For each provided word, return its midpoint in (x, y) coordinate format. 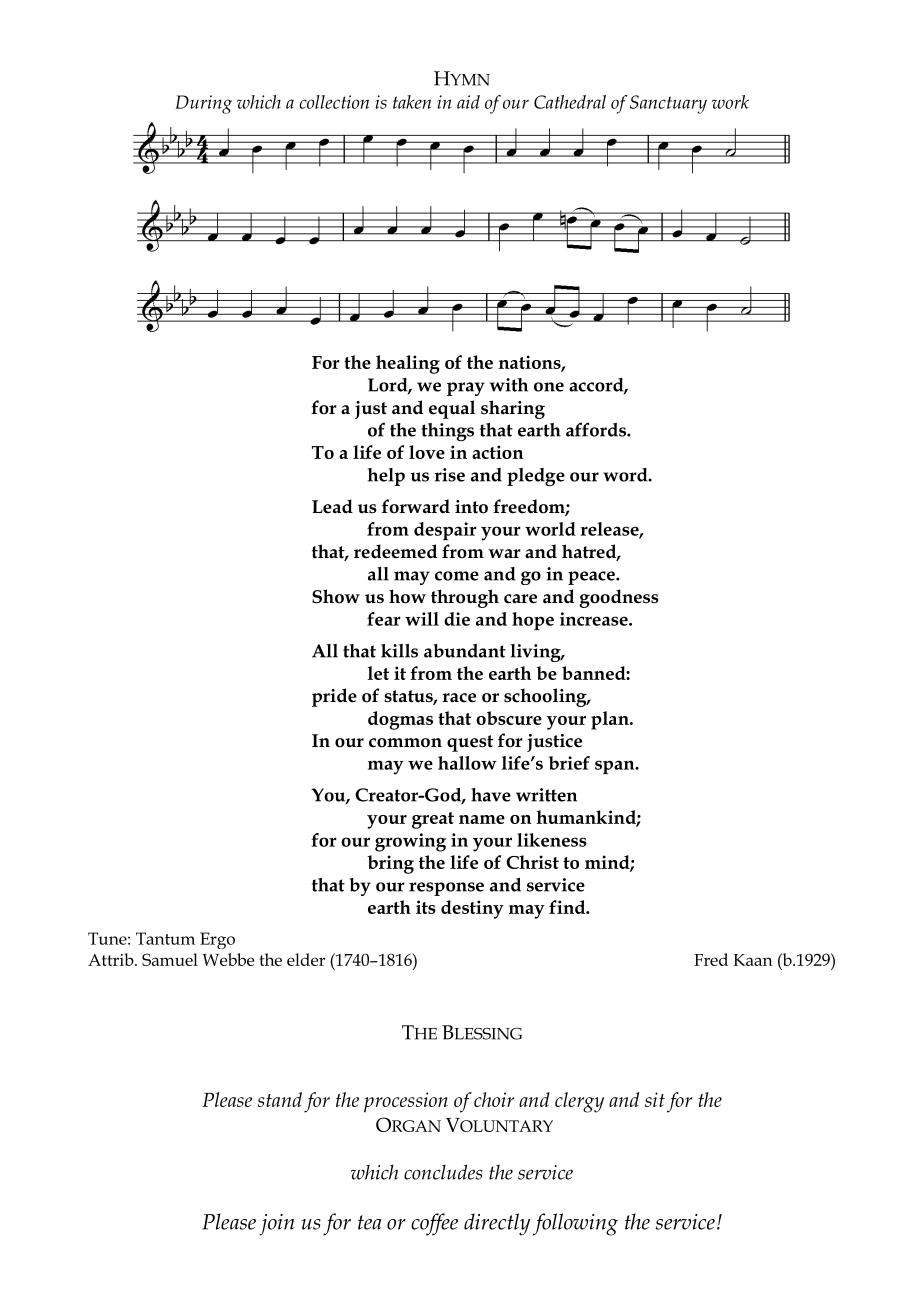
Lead (332, 506)
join (277, 1225)
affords (597, 429)
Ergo (217, 940)
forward (416, 506)
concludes (443, 1172)
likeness (552, 840)
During (203, 104)
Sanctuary (668, 104)
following (575, 1224)
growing (410, 842)
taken (412, 102)
